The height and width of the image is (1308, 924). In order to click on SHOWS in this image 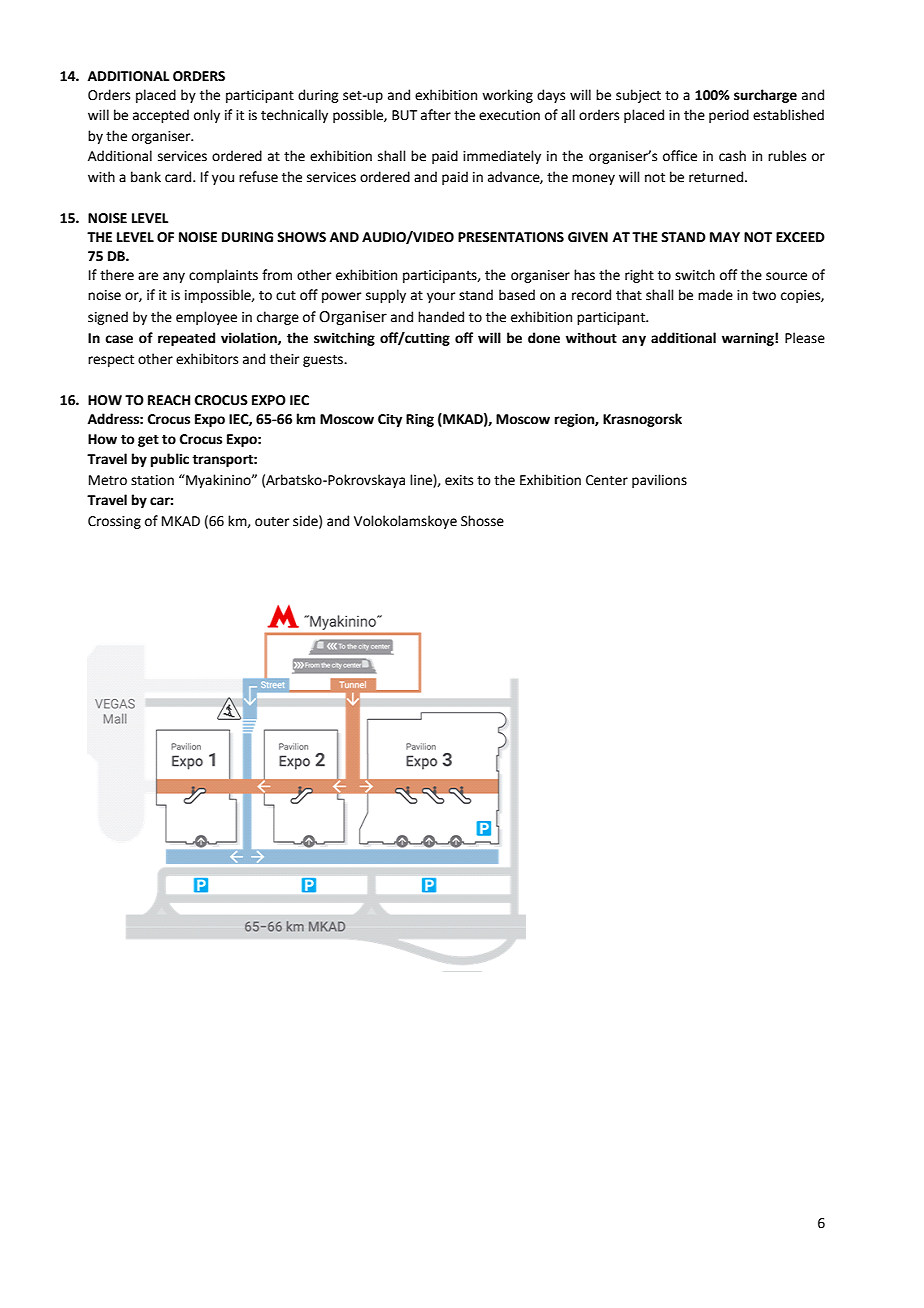, I will do `click(301, 237)`.
